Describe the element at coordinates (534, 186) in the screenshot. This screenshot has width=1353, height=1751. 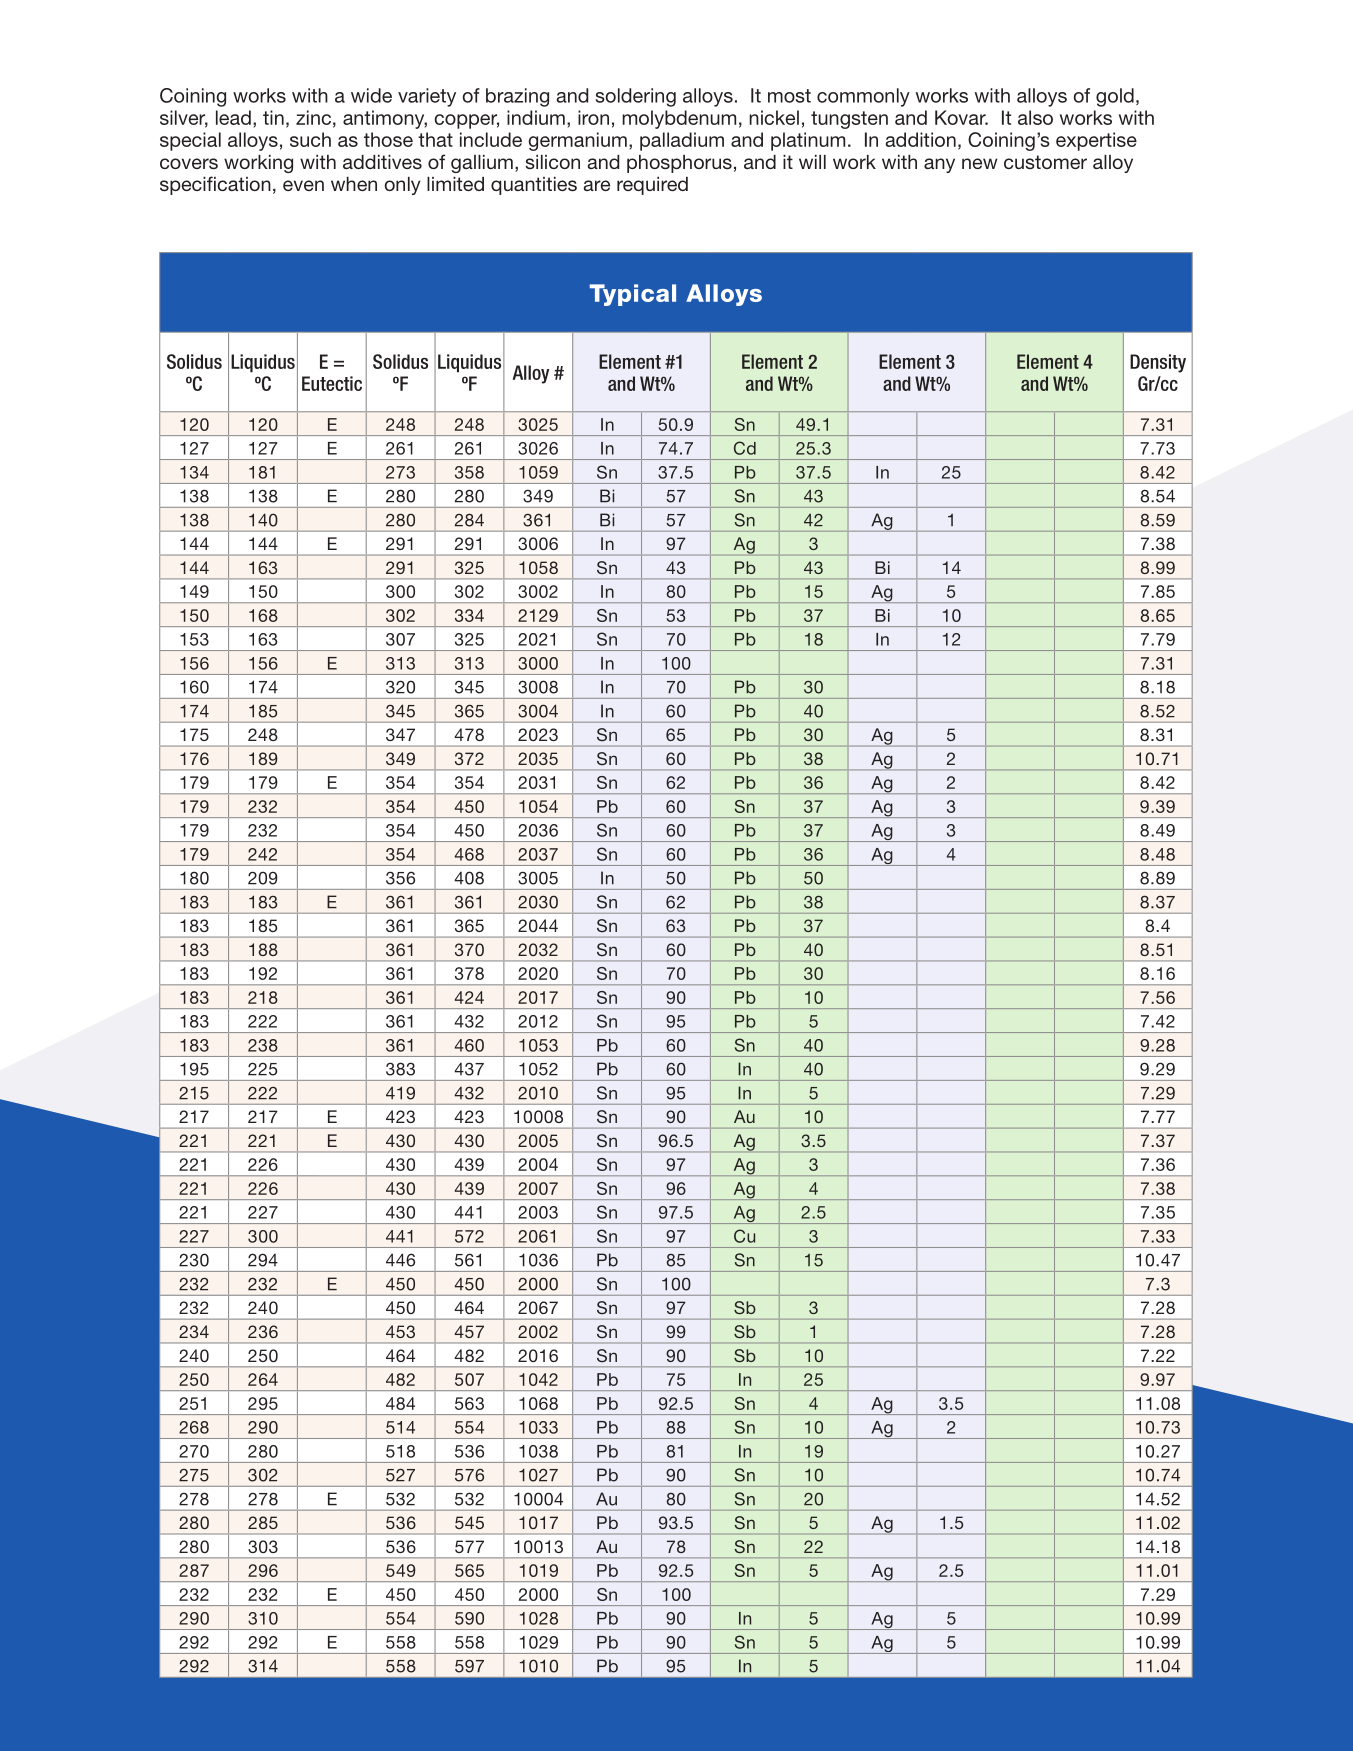
I see `quantities` at that location.
